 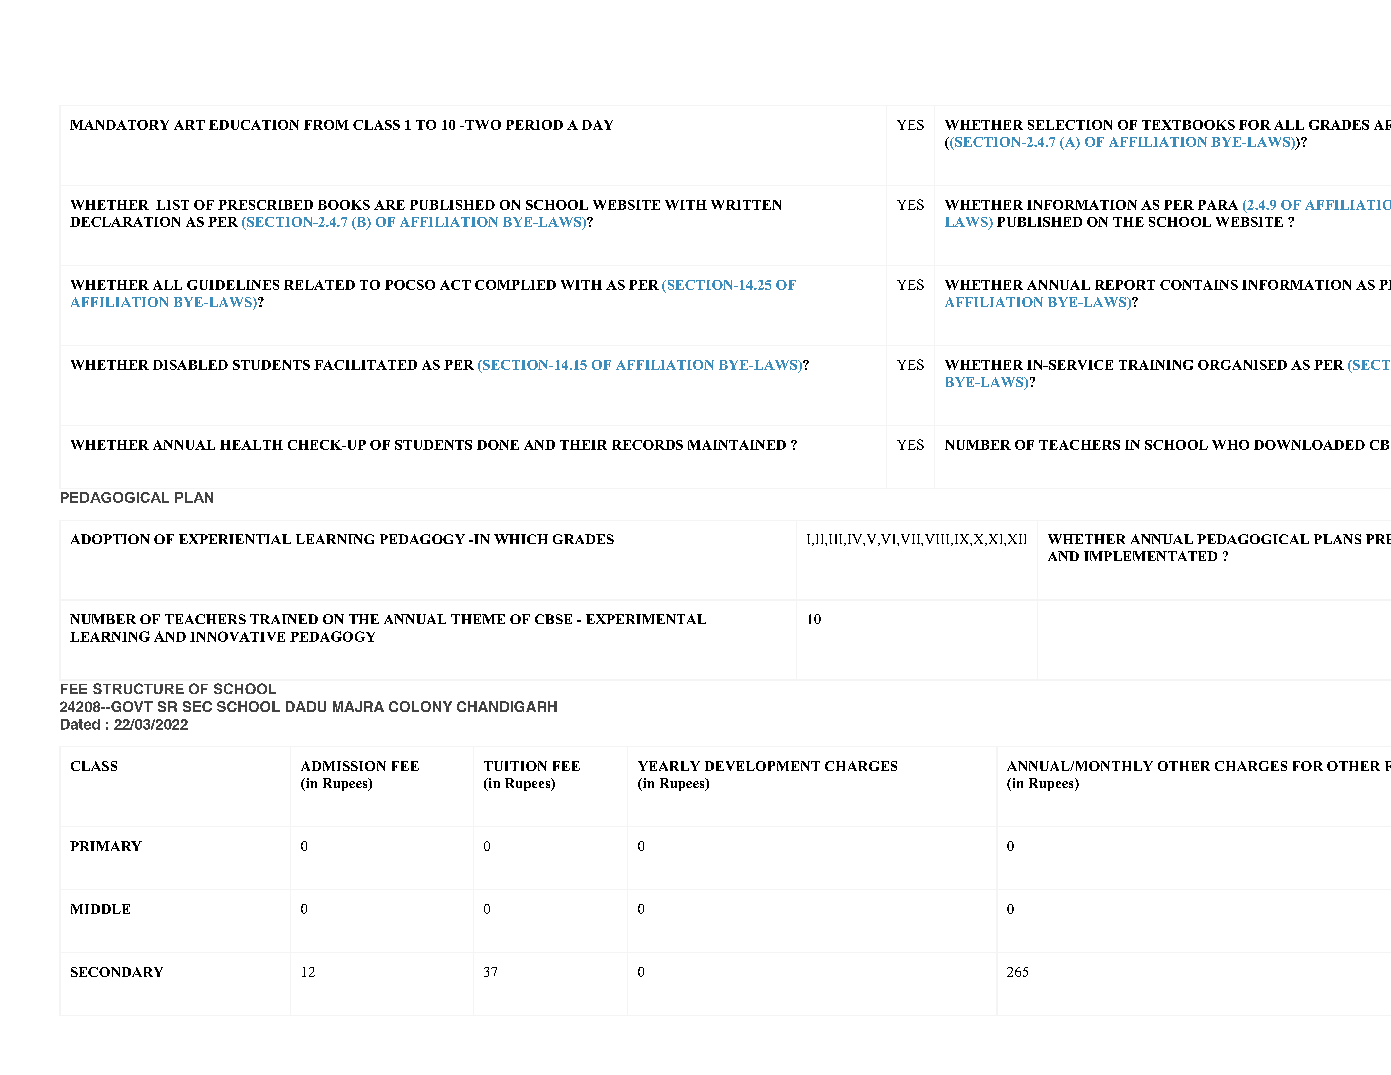 I want to click on DEVELOPMENT, so click(x=762, y=766).
